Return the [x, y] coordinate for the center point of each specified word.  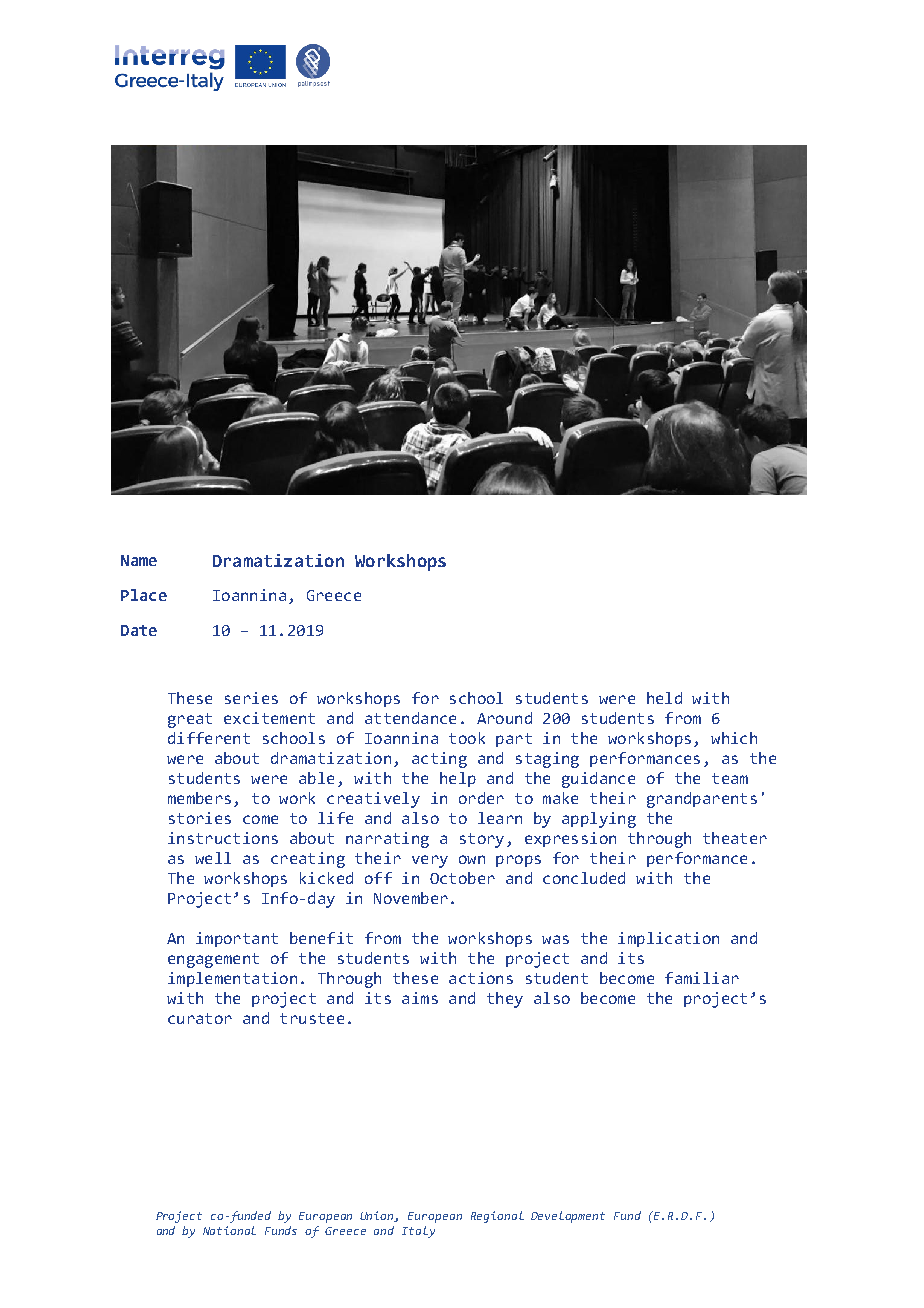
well [213, 858]
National [229, 1230]
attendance [410, 718]
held [664, 698]
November [411, 898]
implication [668, 939]
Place [144, 595]
